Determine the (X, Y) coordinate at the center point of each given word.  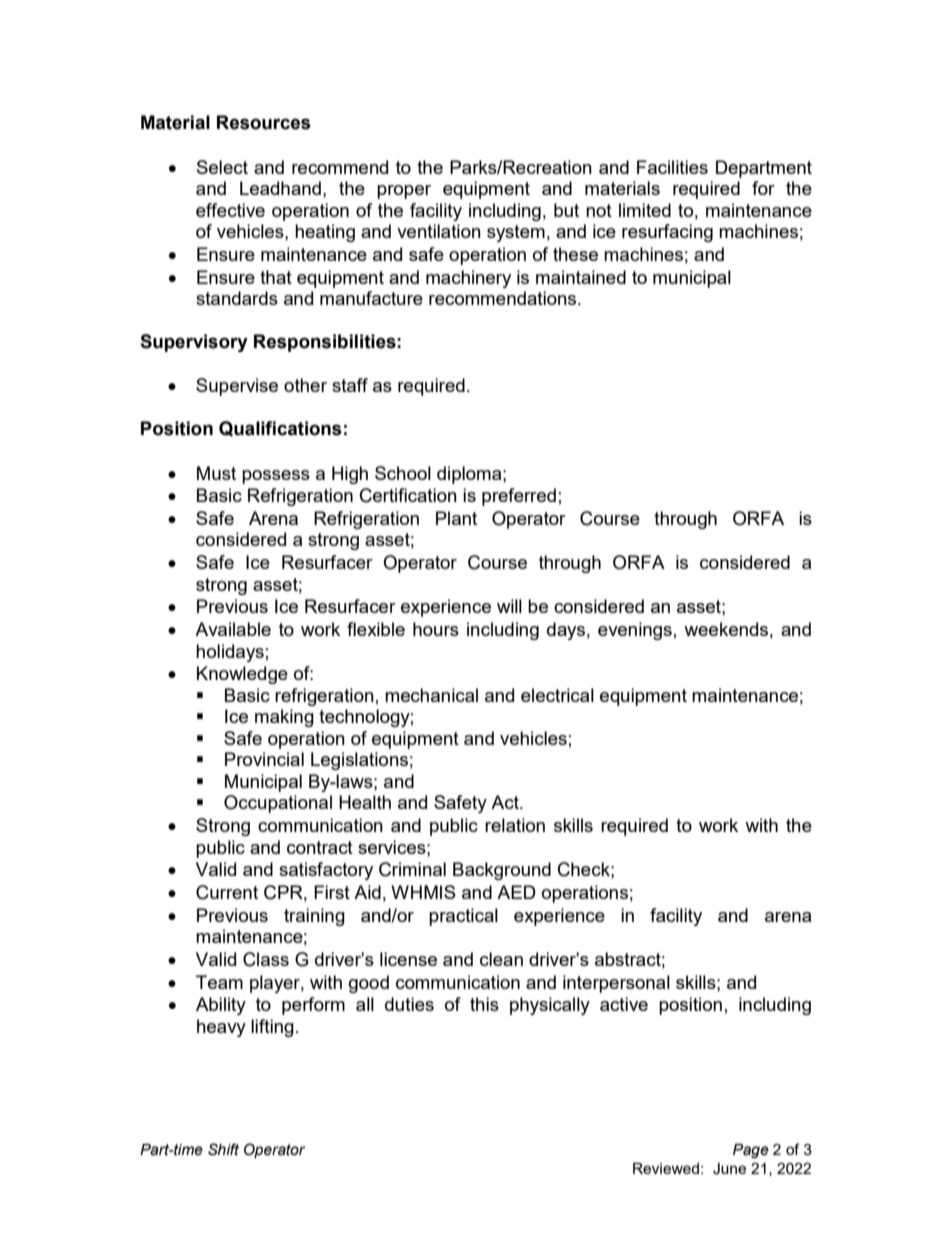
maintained (581, 277)
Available (233, 629)
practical (463, 917)
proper (404, 192)
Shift (223, 1149)
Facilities (672, 167)
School (403, 473)
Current (227, 892)
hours (436, 629)
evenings (635, 631)
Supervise (237, 387)
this (484, 1004)
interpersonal (616, 984)
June (729, 1169)
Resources (264, 122)
